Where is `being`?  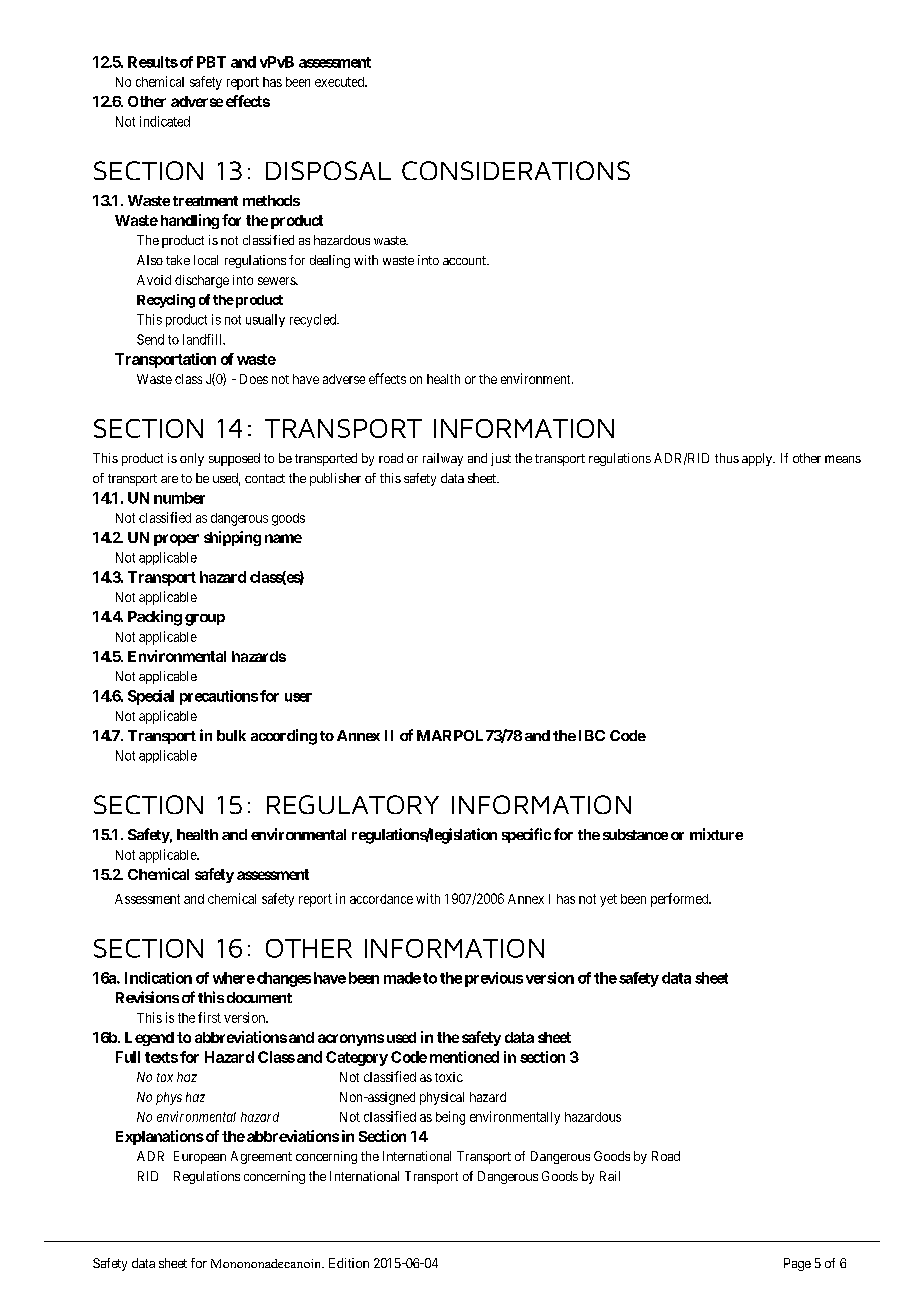 being is located at coordinates (450, 1118).
